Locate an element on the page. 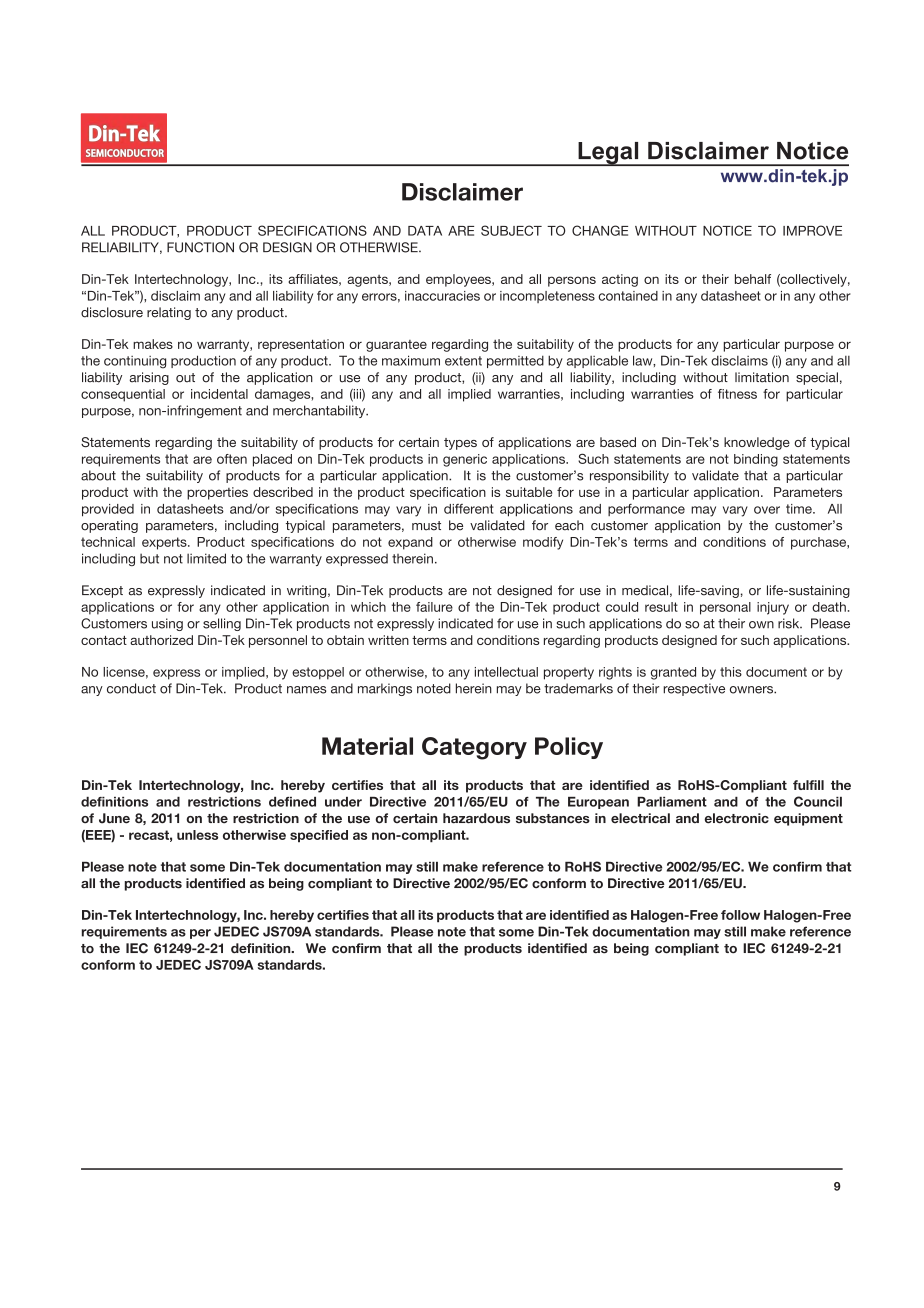 The width and height of the image is (924, 1308). this is located at coordinates (731, 672).
